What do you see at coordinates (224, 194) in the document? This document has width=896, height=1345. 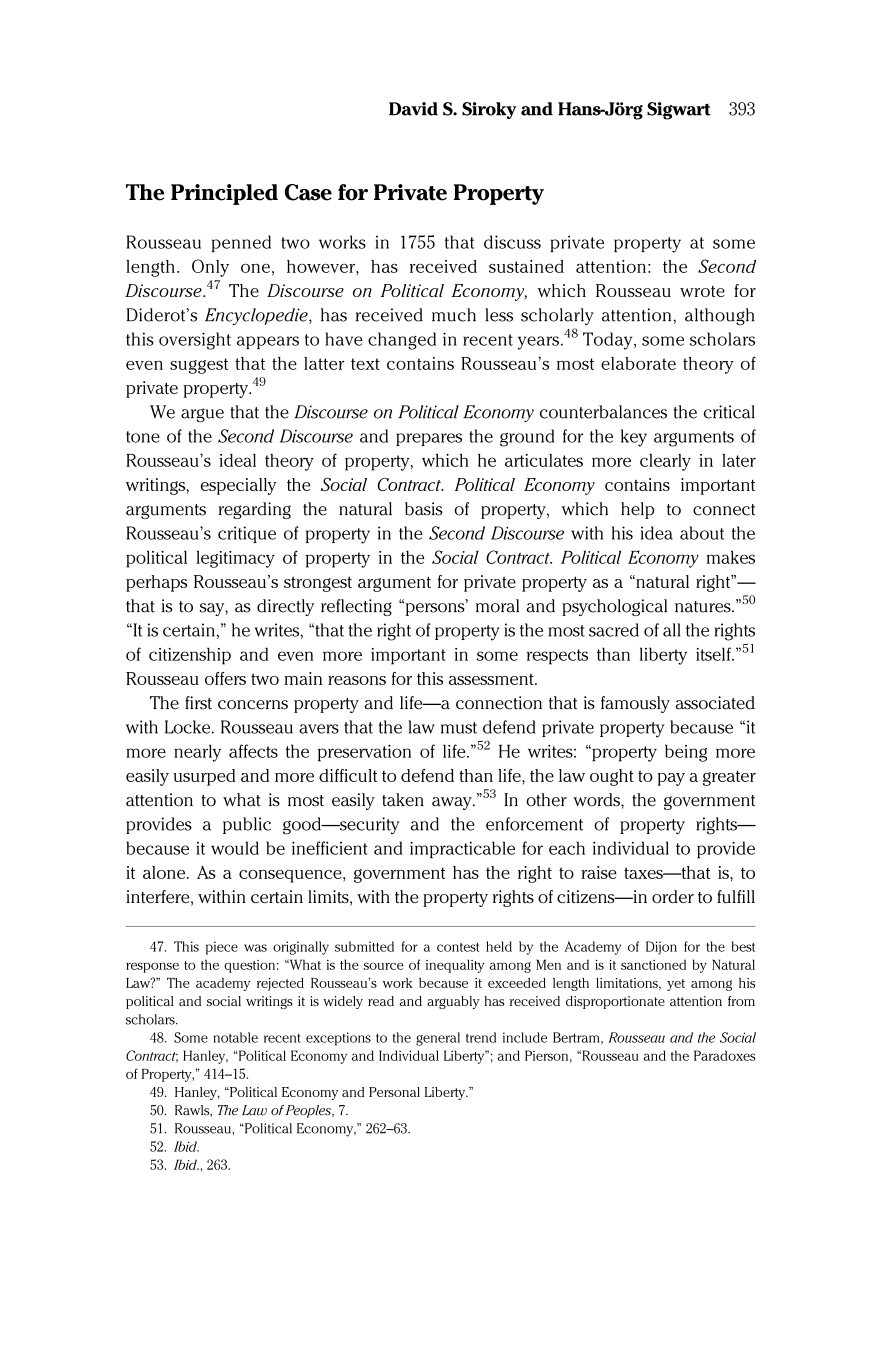 I see `Principled` at bounding box center [224, 194].
